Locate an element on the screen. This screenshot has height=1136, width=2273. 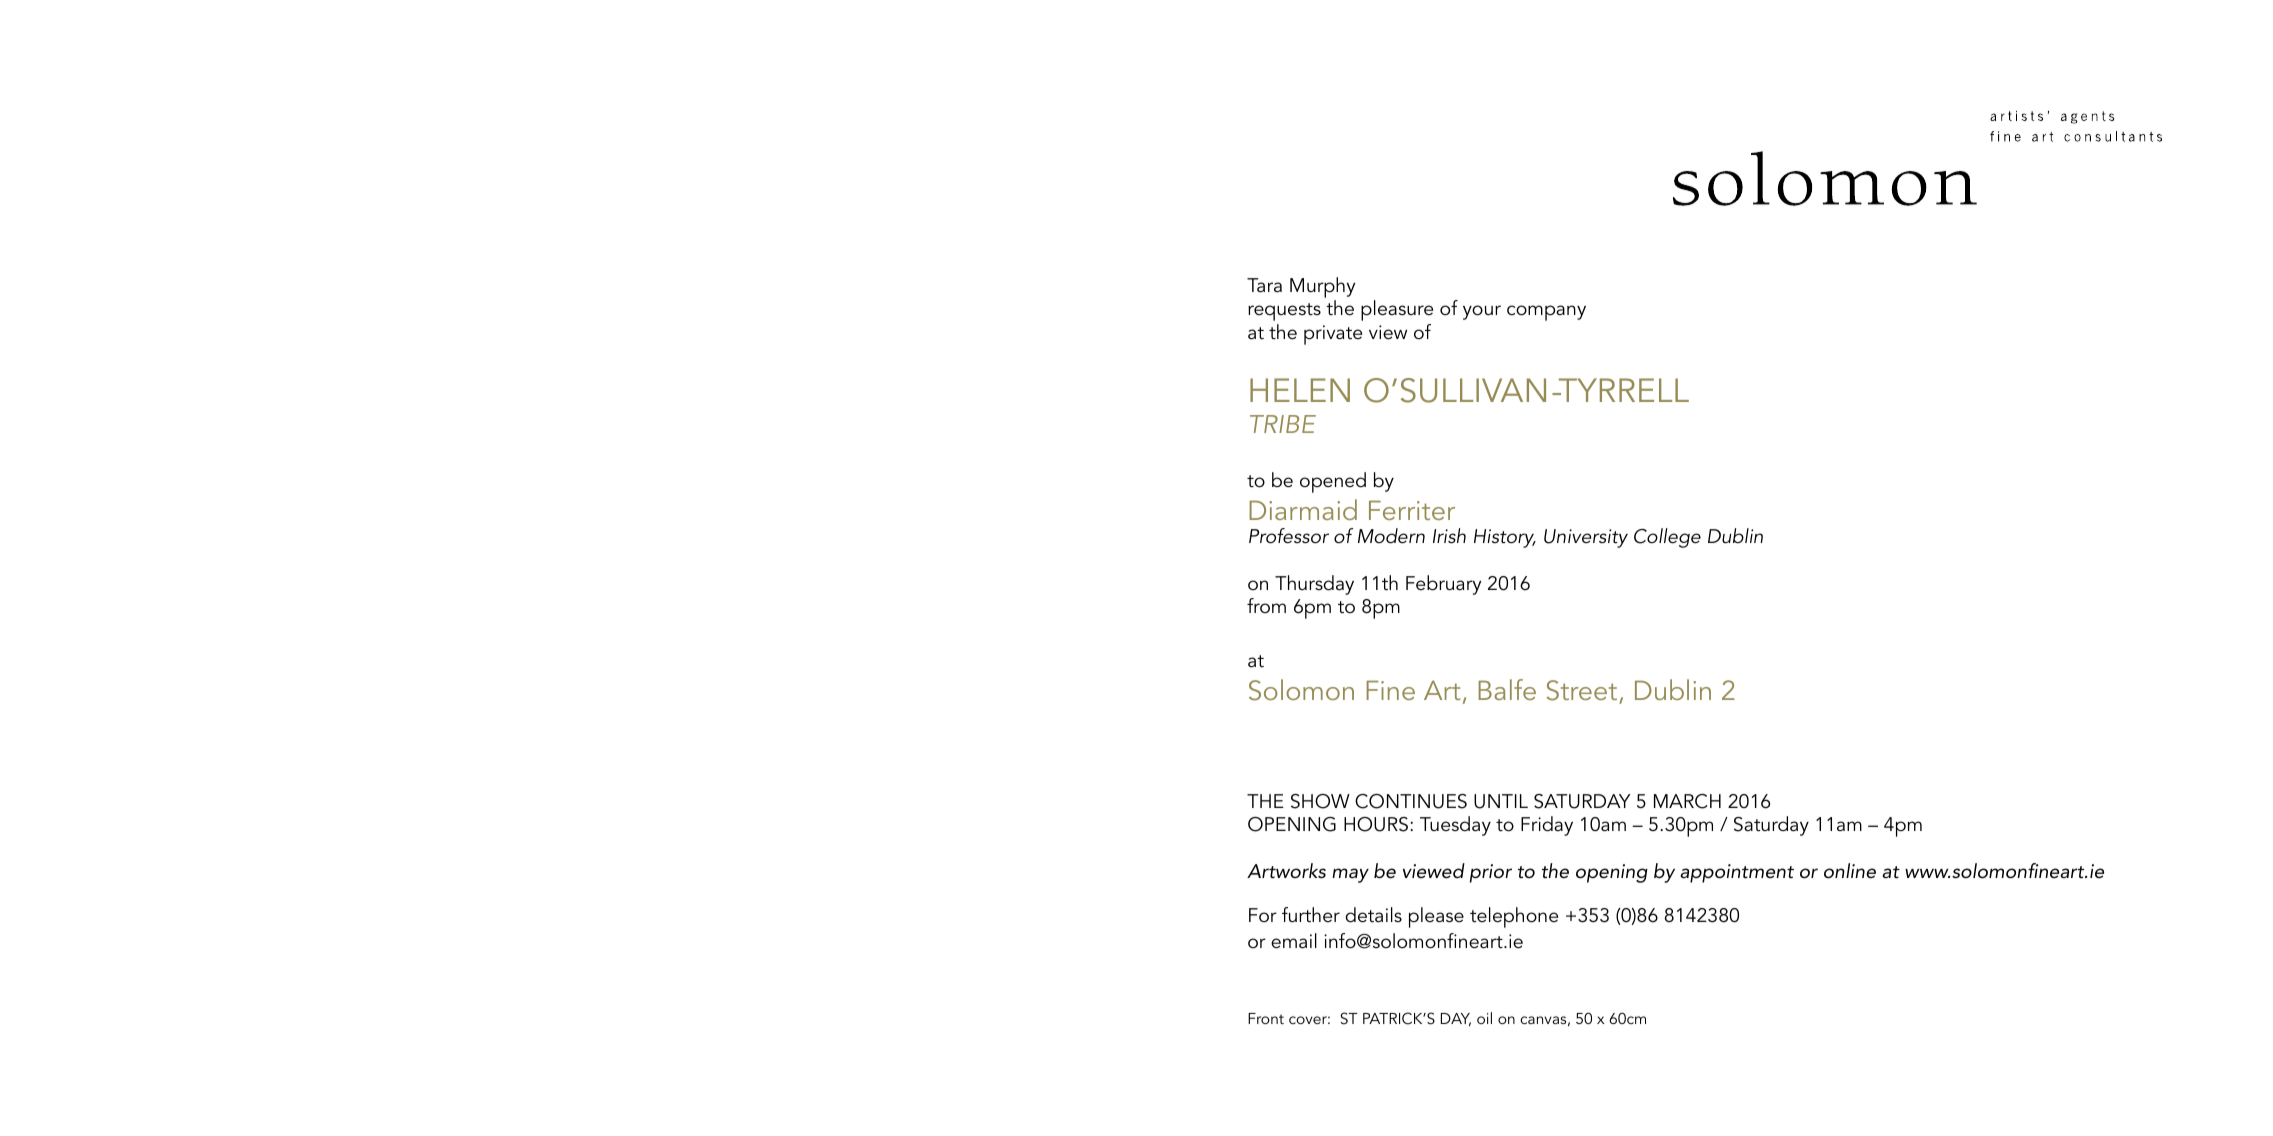
Friday is located at coordinates (1547, 826).
